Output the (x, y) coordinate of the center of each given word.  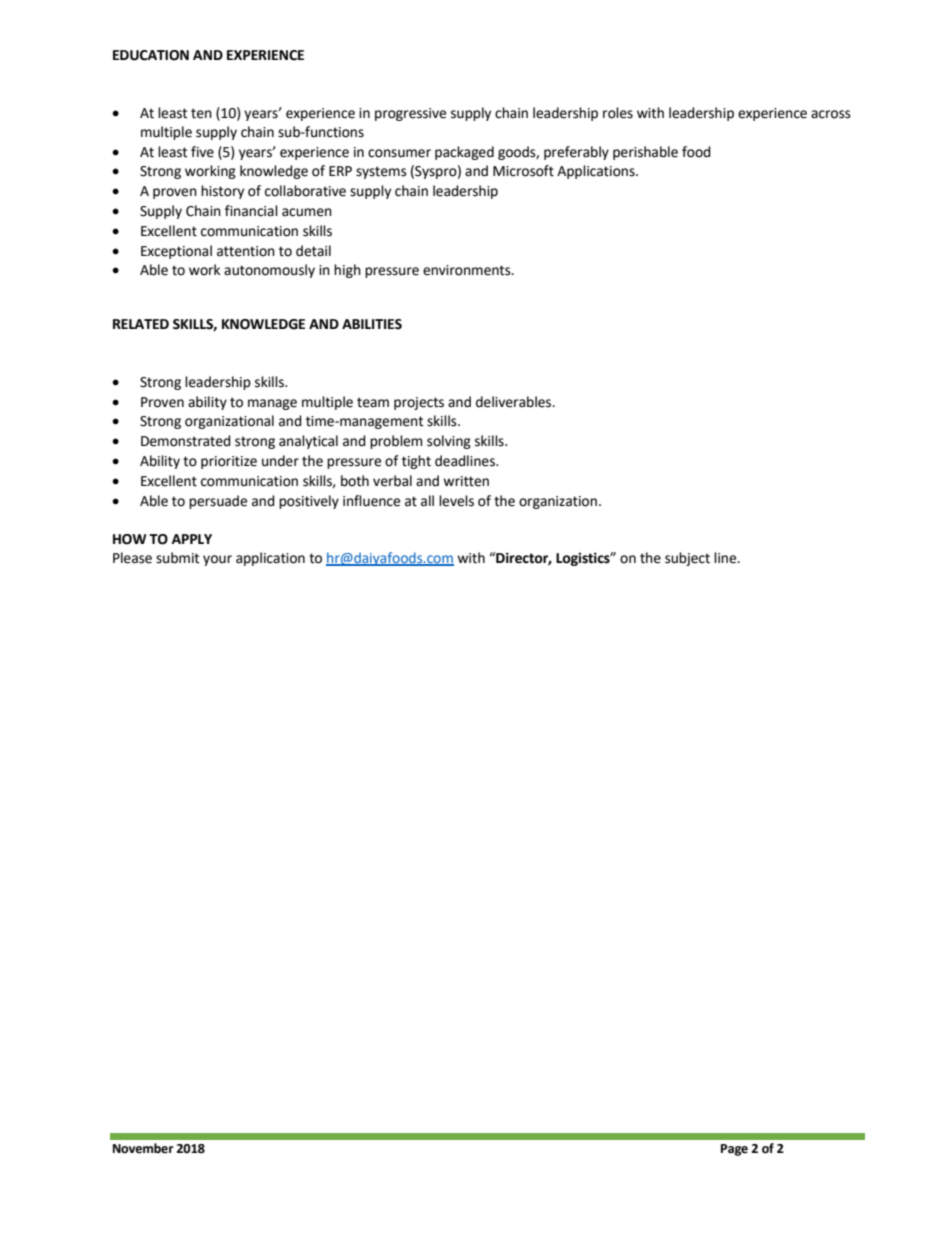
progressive (410, 114)
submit (177, 558)
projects (419, 403)
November (143, 1148)
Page (734, 1150)
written (466, 481)
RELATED (141, 324)
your (217, 560)
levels (456, 501)
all (427, 501)
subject (687, 559)
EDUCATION (151, 55)
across (831, 114)
